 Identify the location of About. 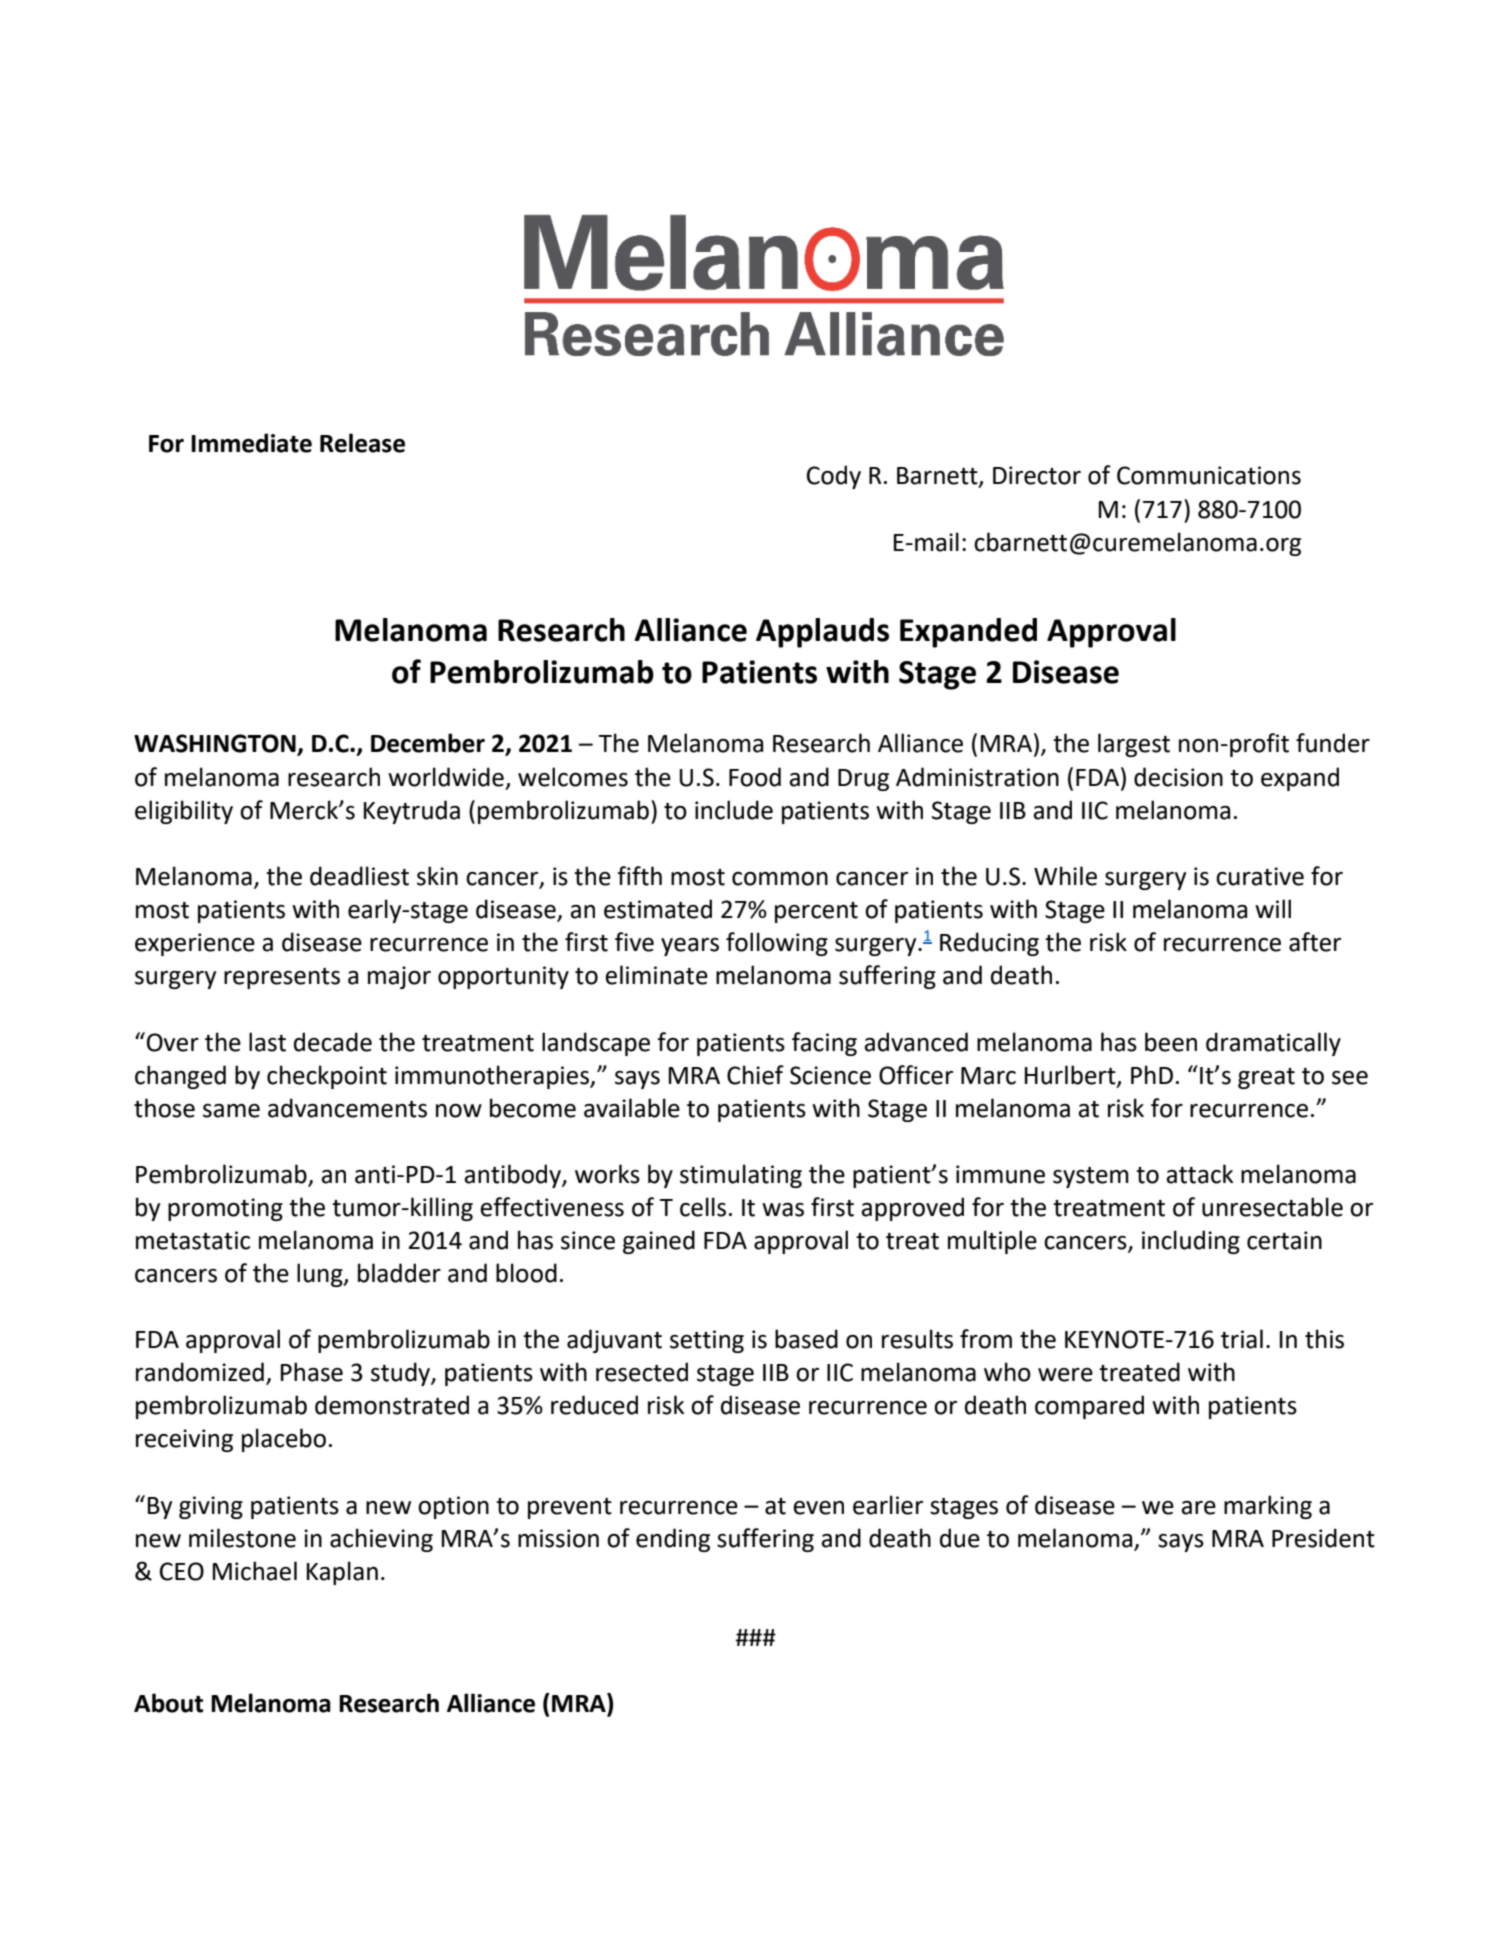
(168, 1703).
